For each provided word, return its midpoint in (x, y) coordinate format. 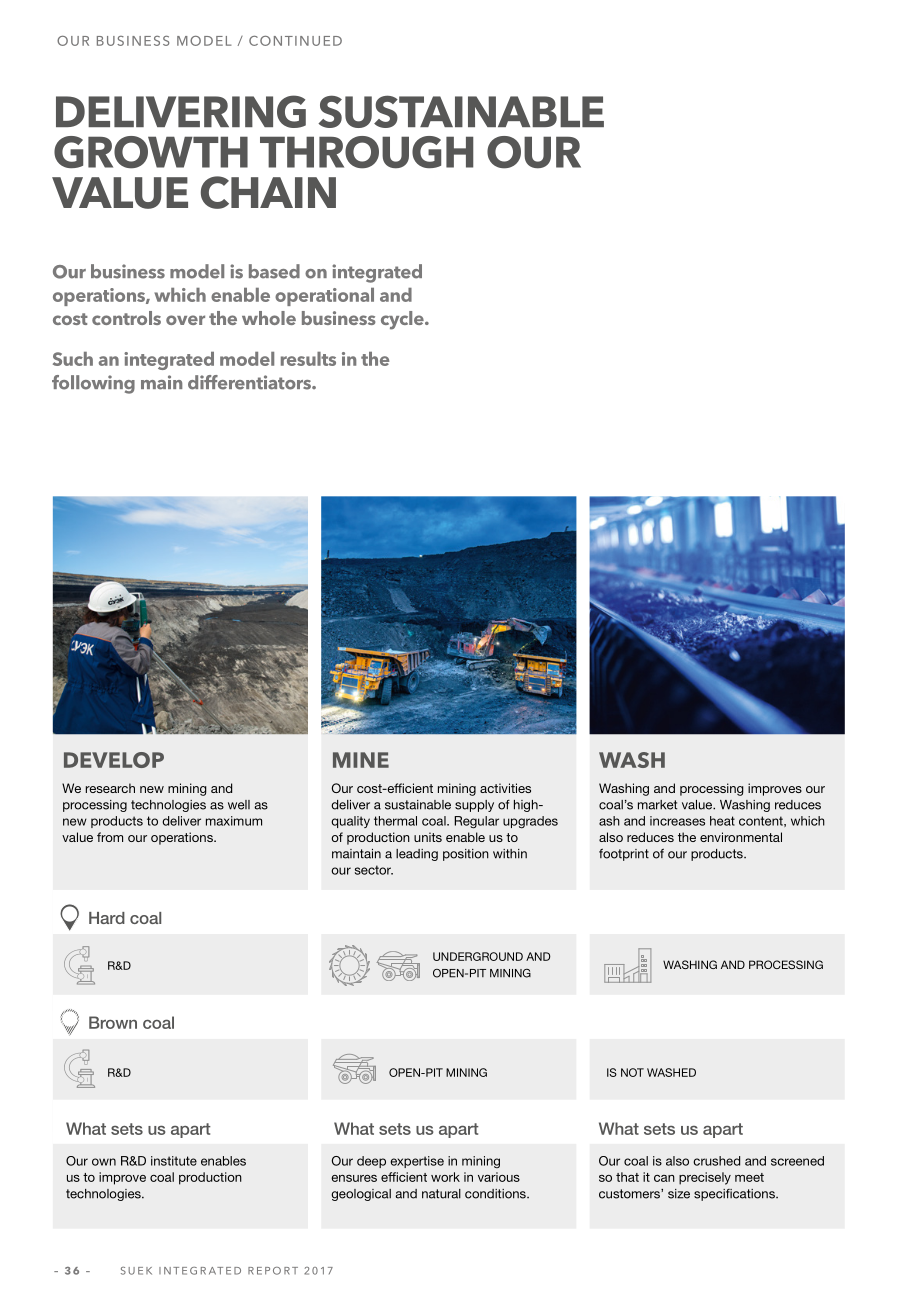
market (657, 805)
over (185, 320)
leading (417, 855)
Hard (107, 918)
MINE (361, 760)
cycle (403, 320)
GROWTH (151, 152)
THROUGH (366, 152)
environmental (741, 837)
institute (174, 1161)
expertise (417, 1162)
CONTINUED (295, 41)
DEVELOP (114, 760)
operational (324, 297)
